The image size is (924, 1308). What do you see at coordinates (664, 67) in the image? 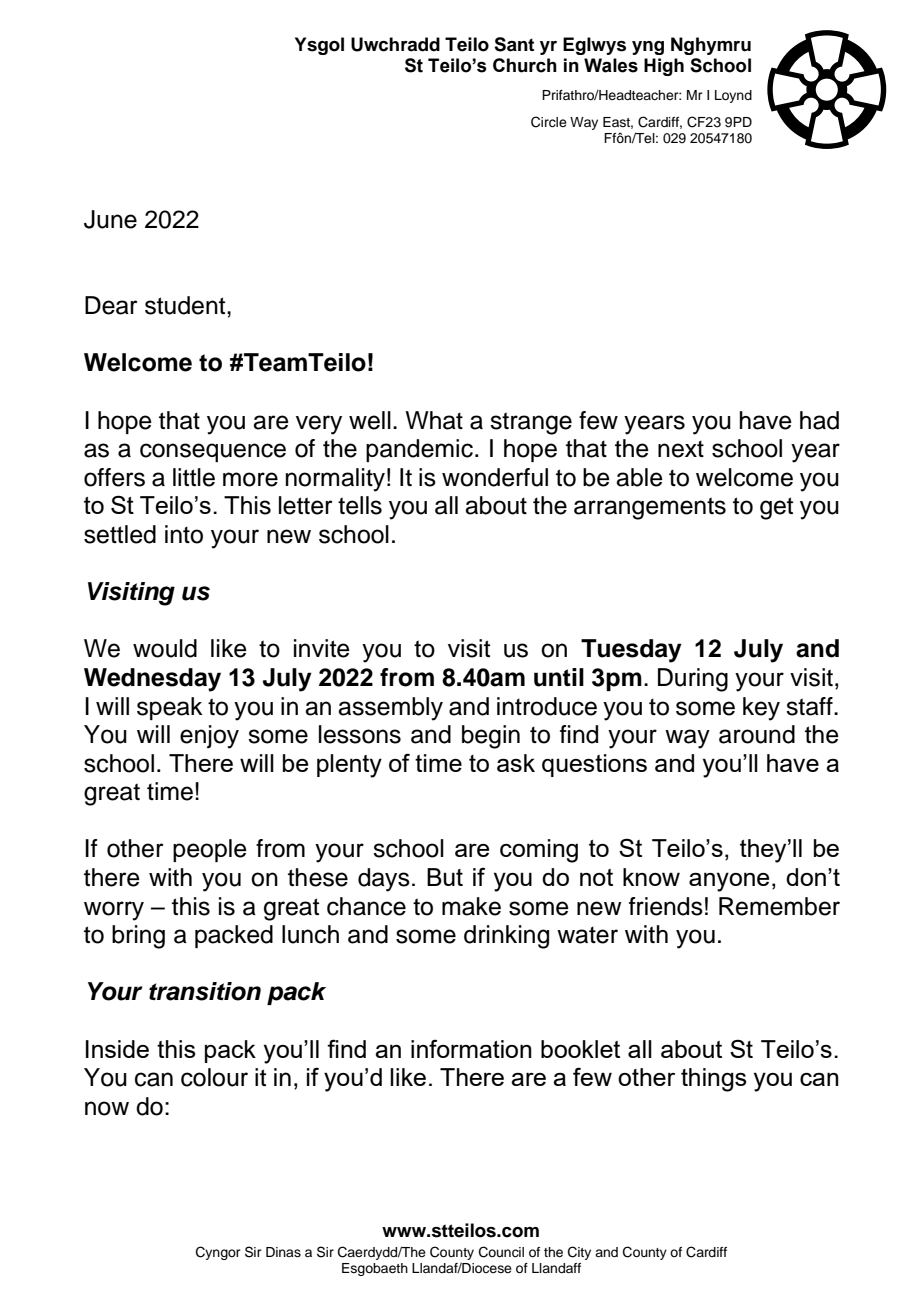
I see `High` at bounding box center [664, 67].
